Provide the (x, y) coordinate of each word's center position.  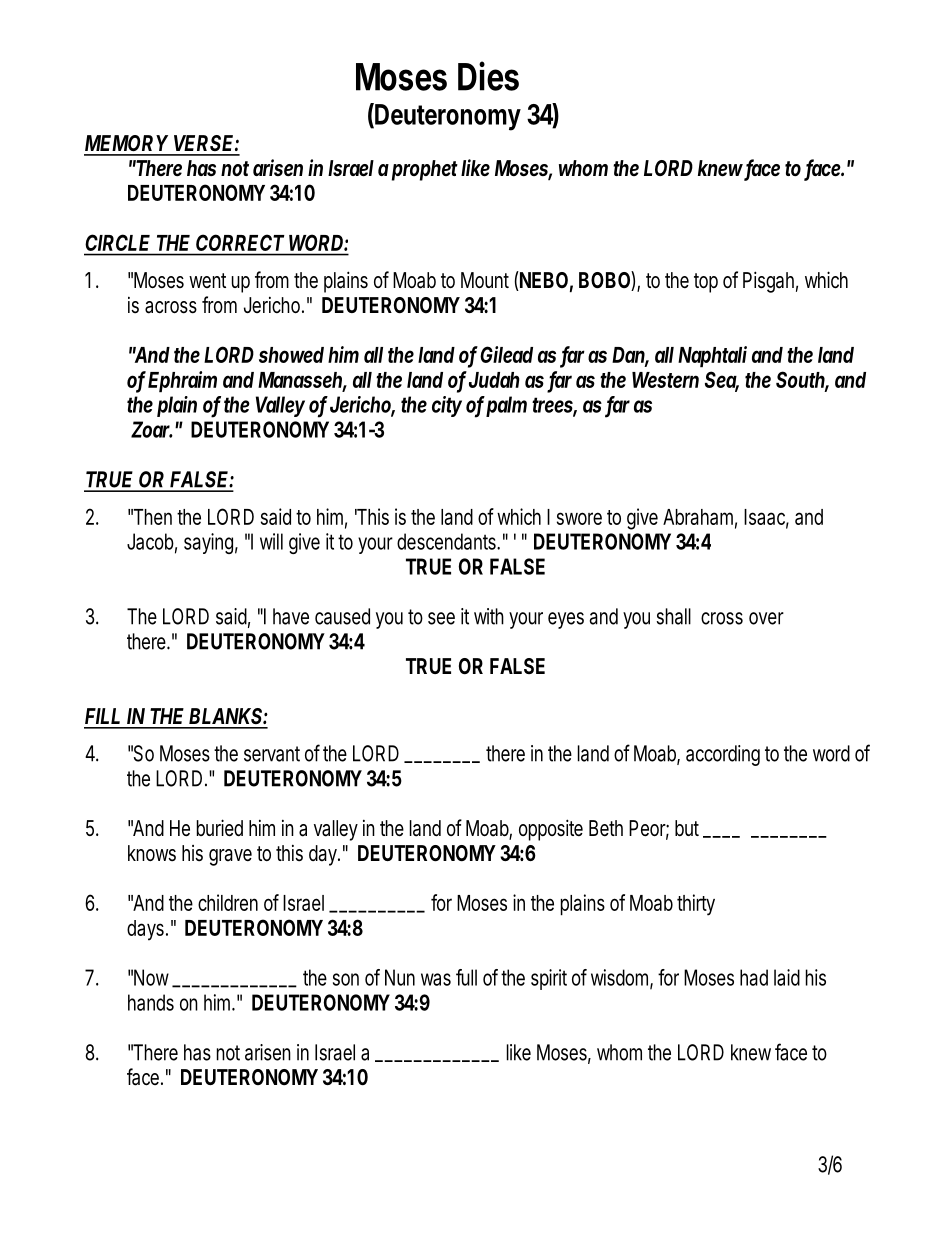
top (706, 283)
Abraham (700, 518)
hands (151, 1002)
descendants (448, 541)
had (754, 977)
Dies (488, 76)
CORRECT (240, 243)
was (436, 979)
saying (211, 543)
